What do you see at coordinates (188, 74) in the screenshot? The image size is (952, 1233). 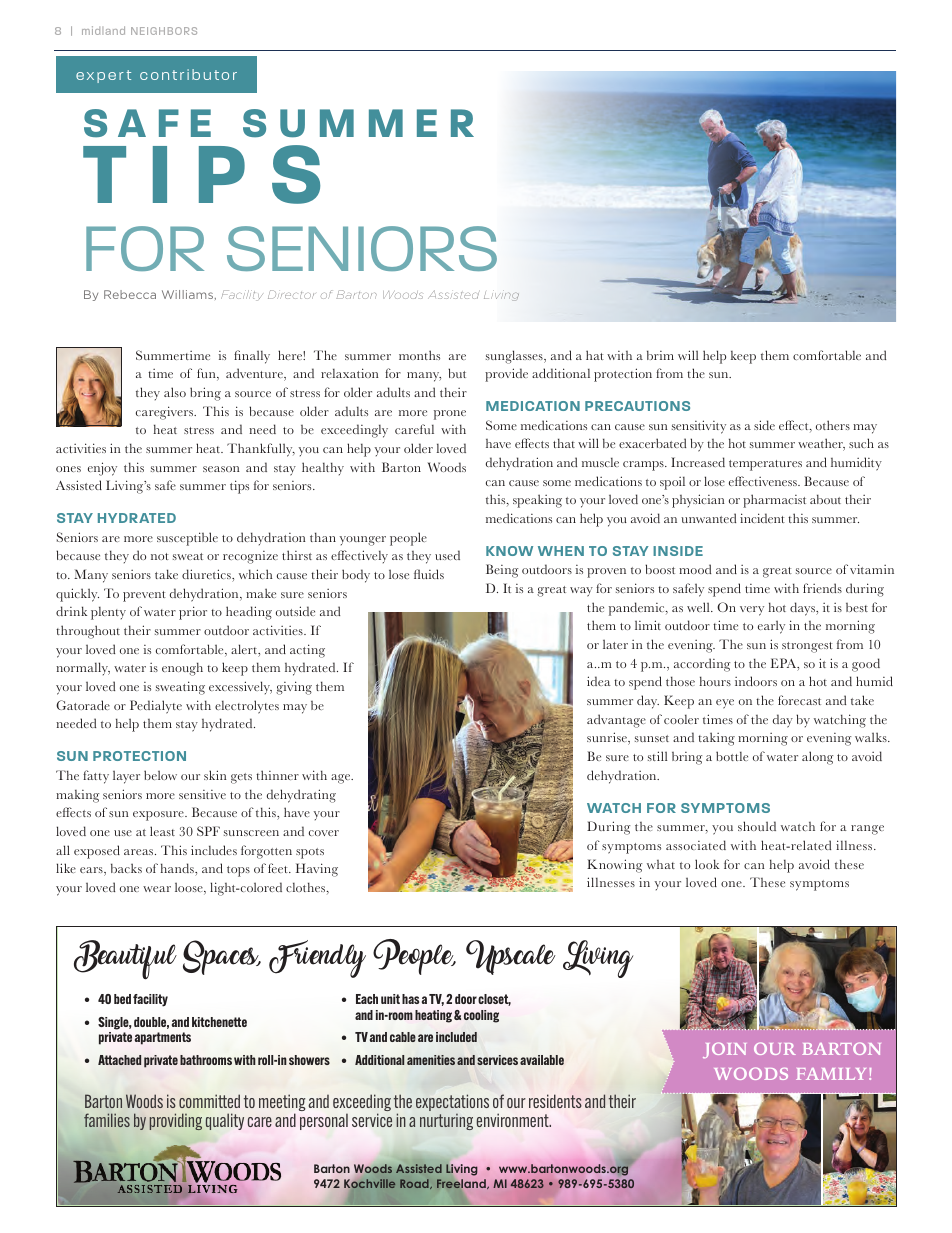 I see `contributor` at bounding box center [188, 74].
